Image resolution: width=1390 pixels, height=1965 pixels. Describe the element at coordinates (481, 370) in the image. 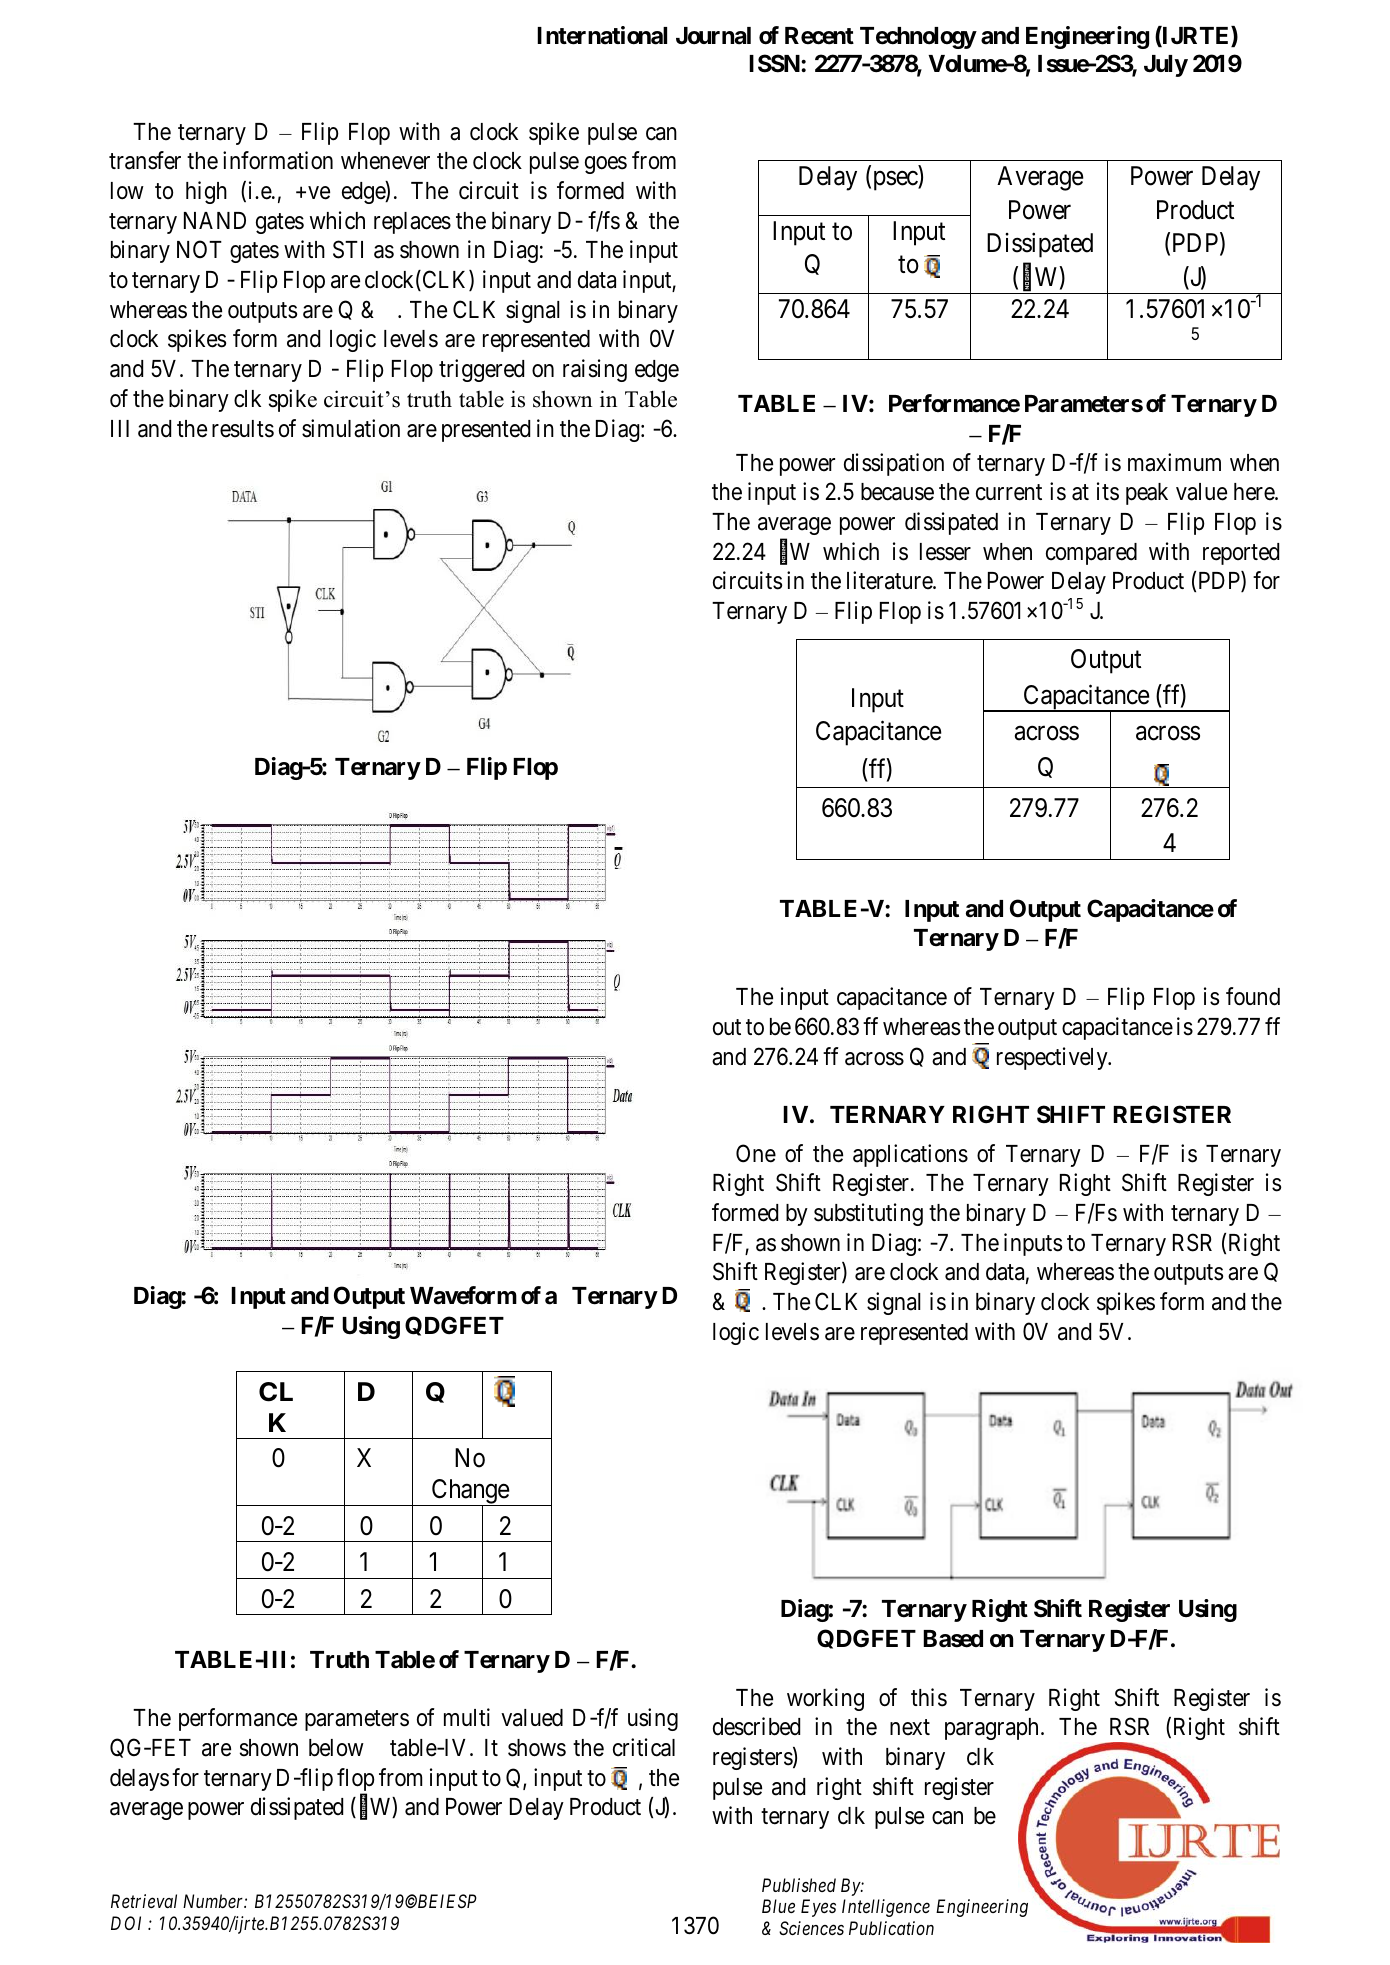

I see `triggered` at that location.
